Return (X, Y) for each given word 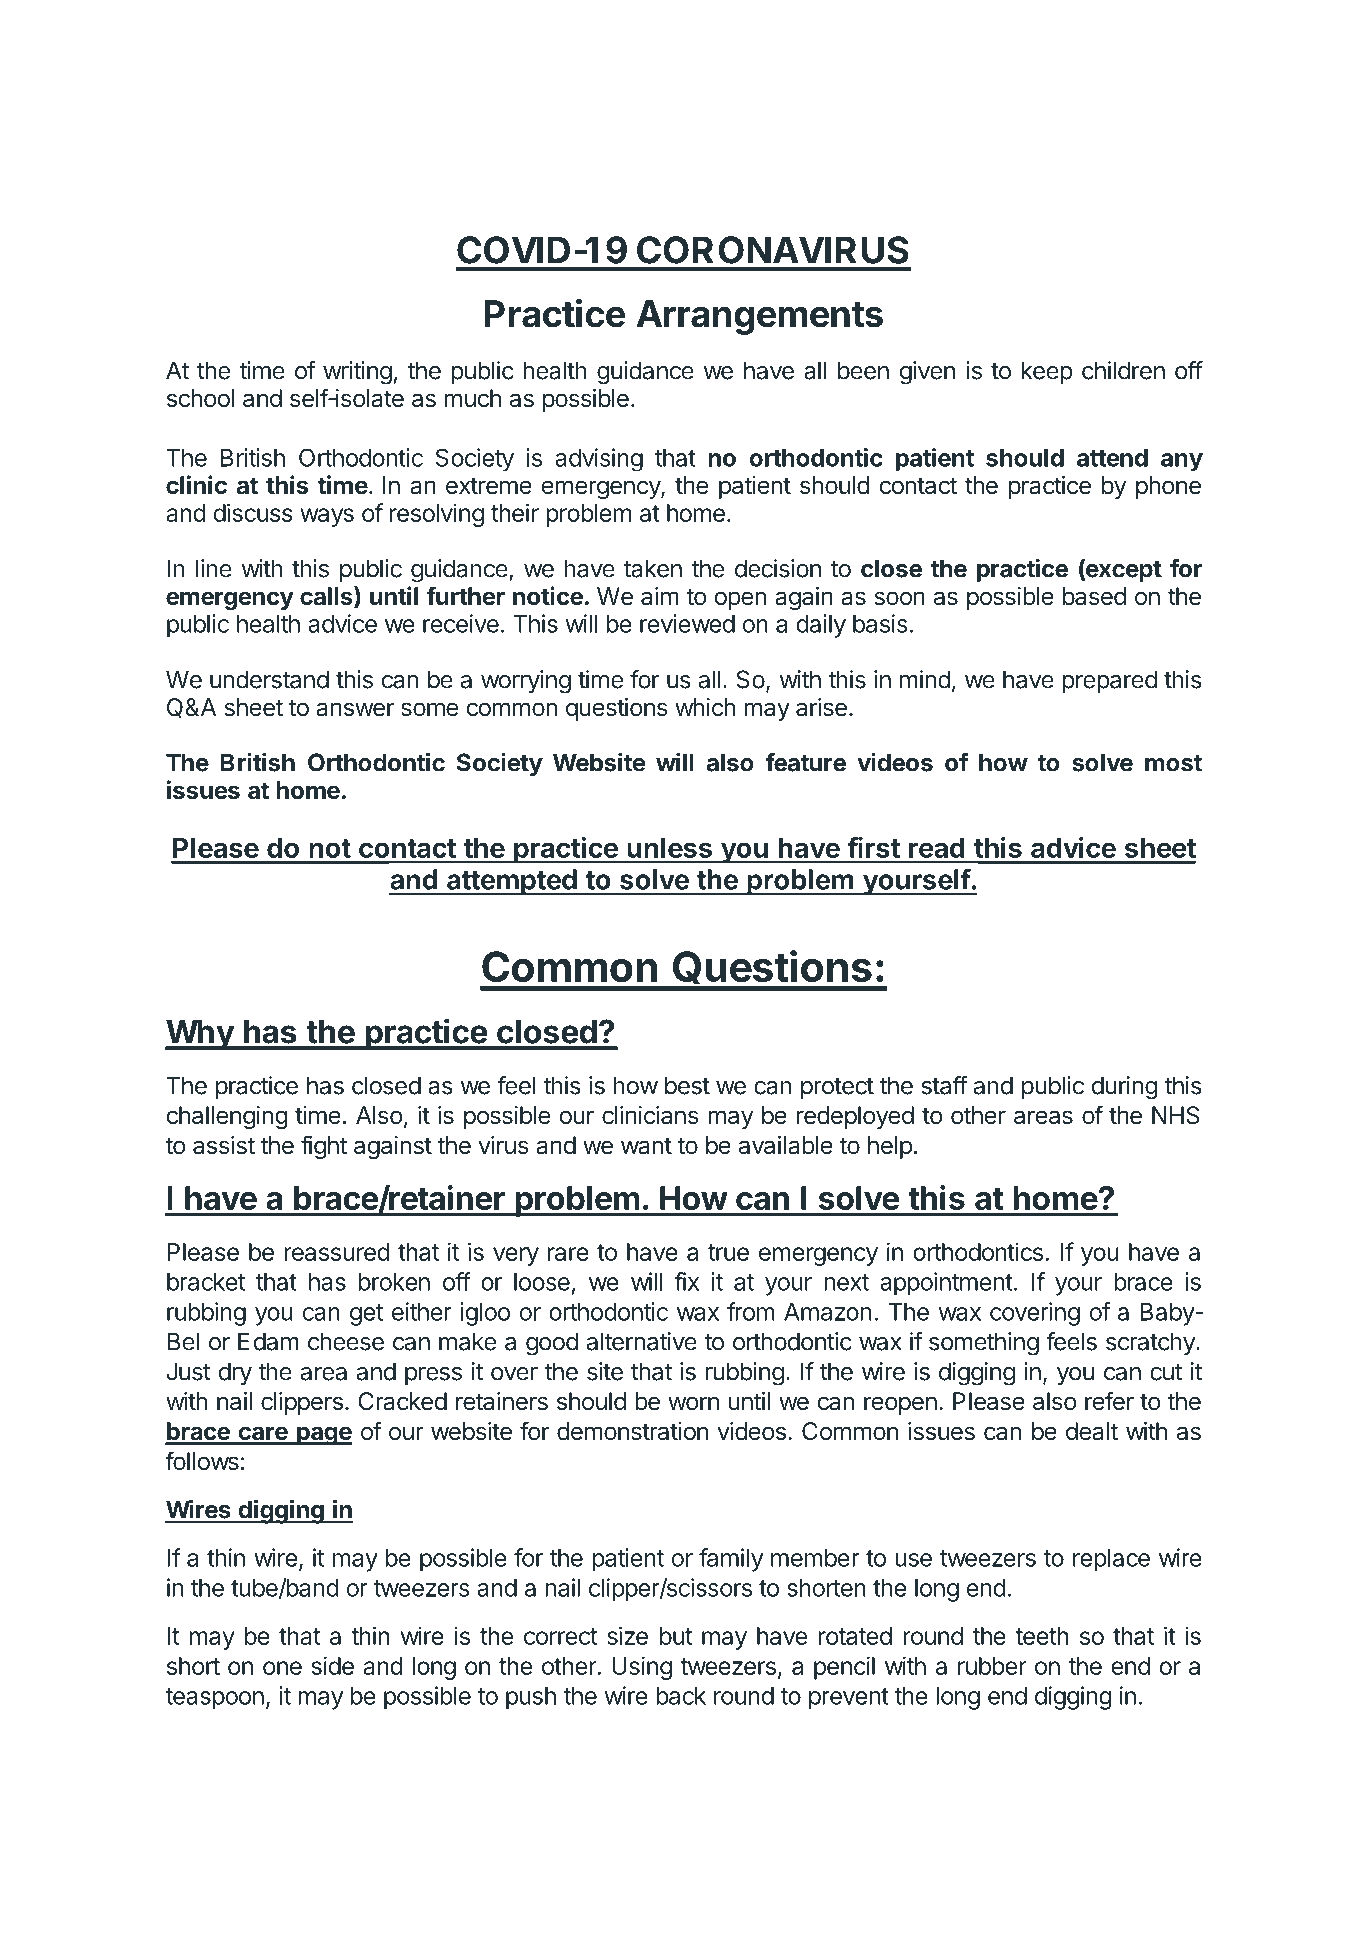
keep (1047, 372)
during (1124, 1088)
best (687, 1085)
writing (357, 372)
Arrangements (760, 317)
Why (200, 1034)
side (333, 1665)
